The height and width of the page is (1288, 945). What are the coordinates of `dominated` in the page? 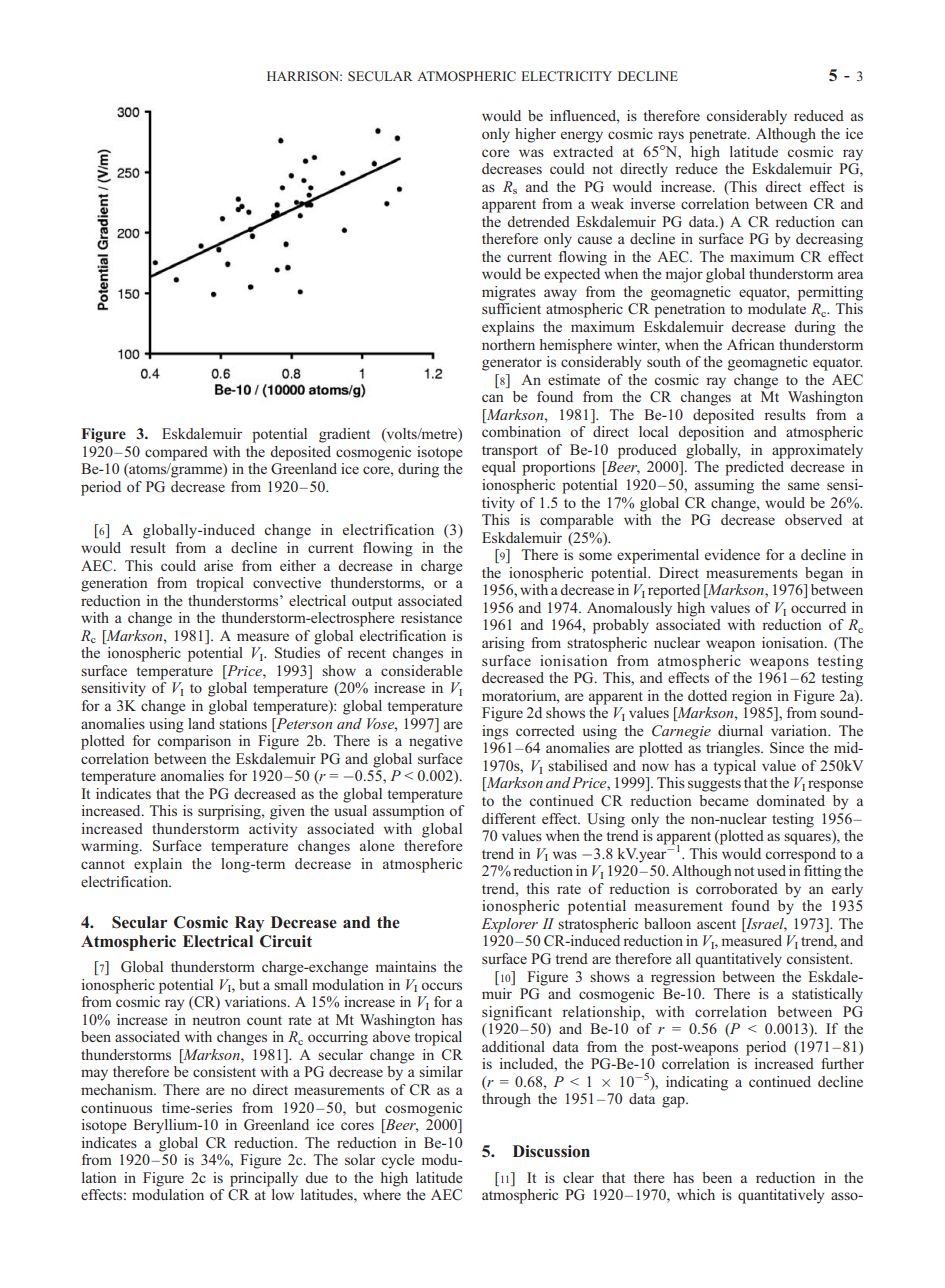 It's located at (790, 800).
